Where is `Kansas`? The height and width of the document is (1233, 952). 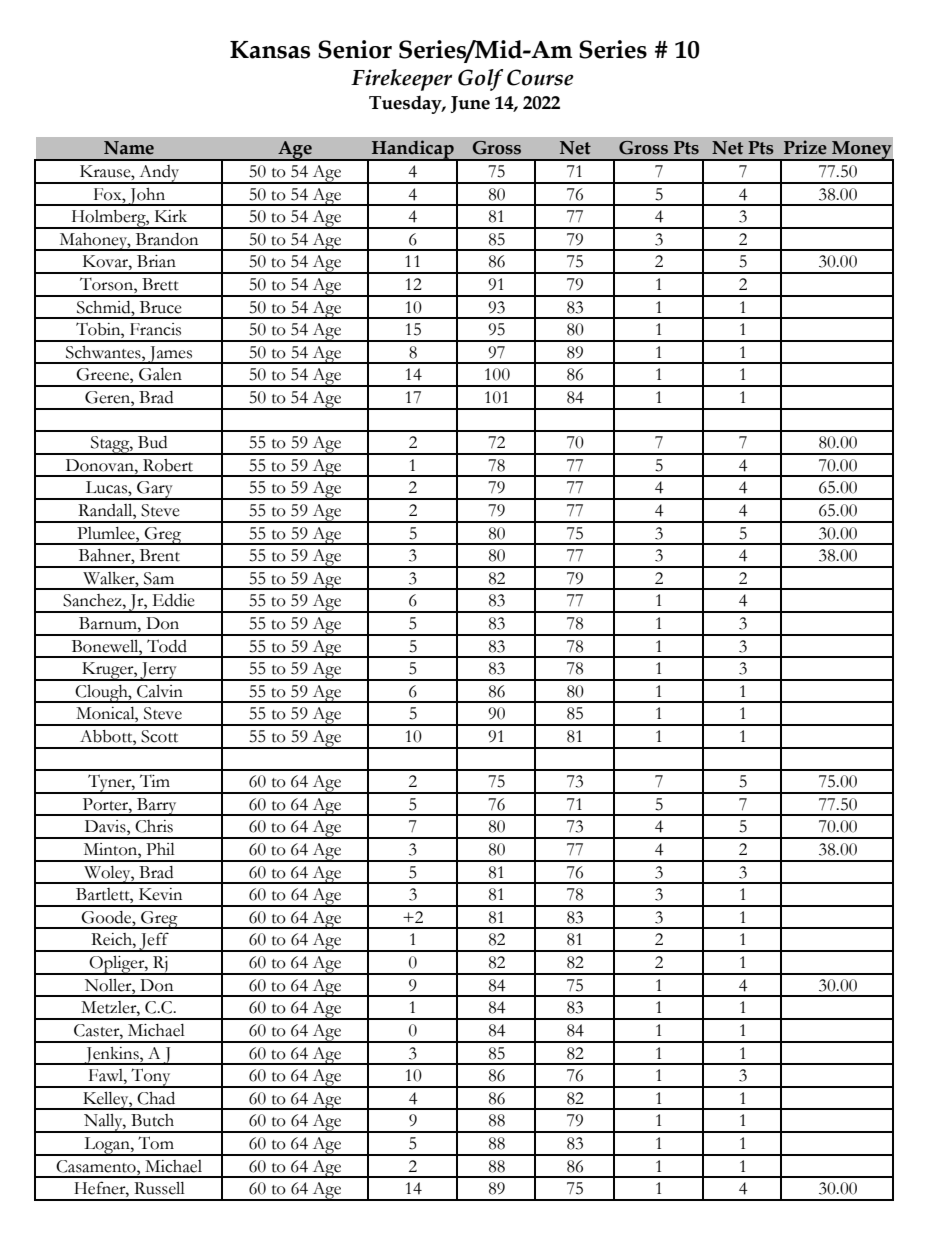
Kansas is located at coordinates (270, 50).
